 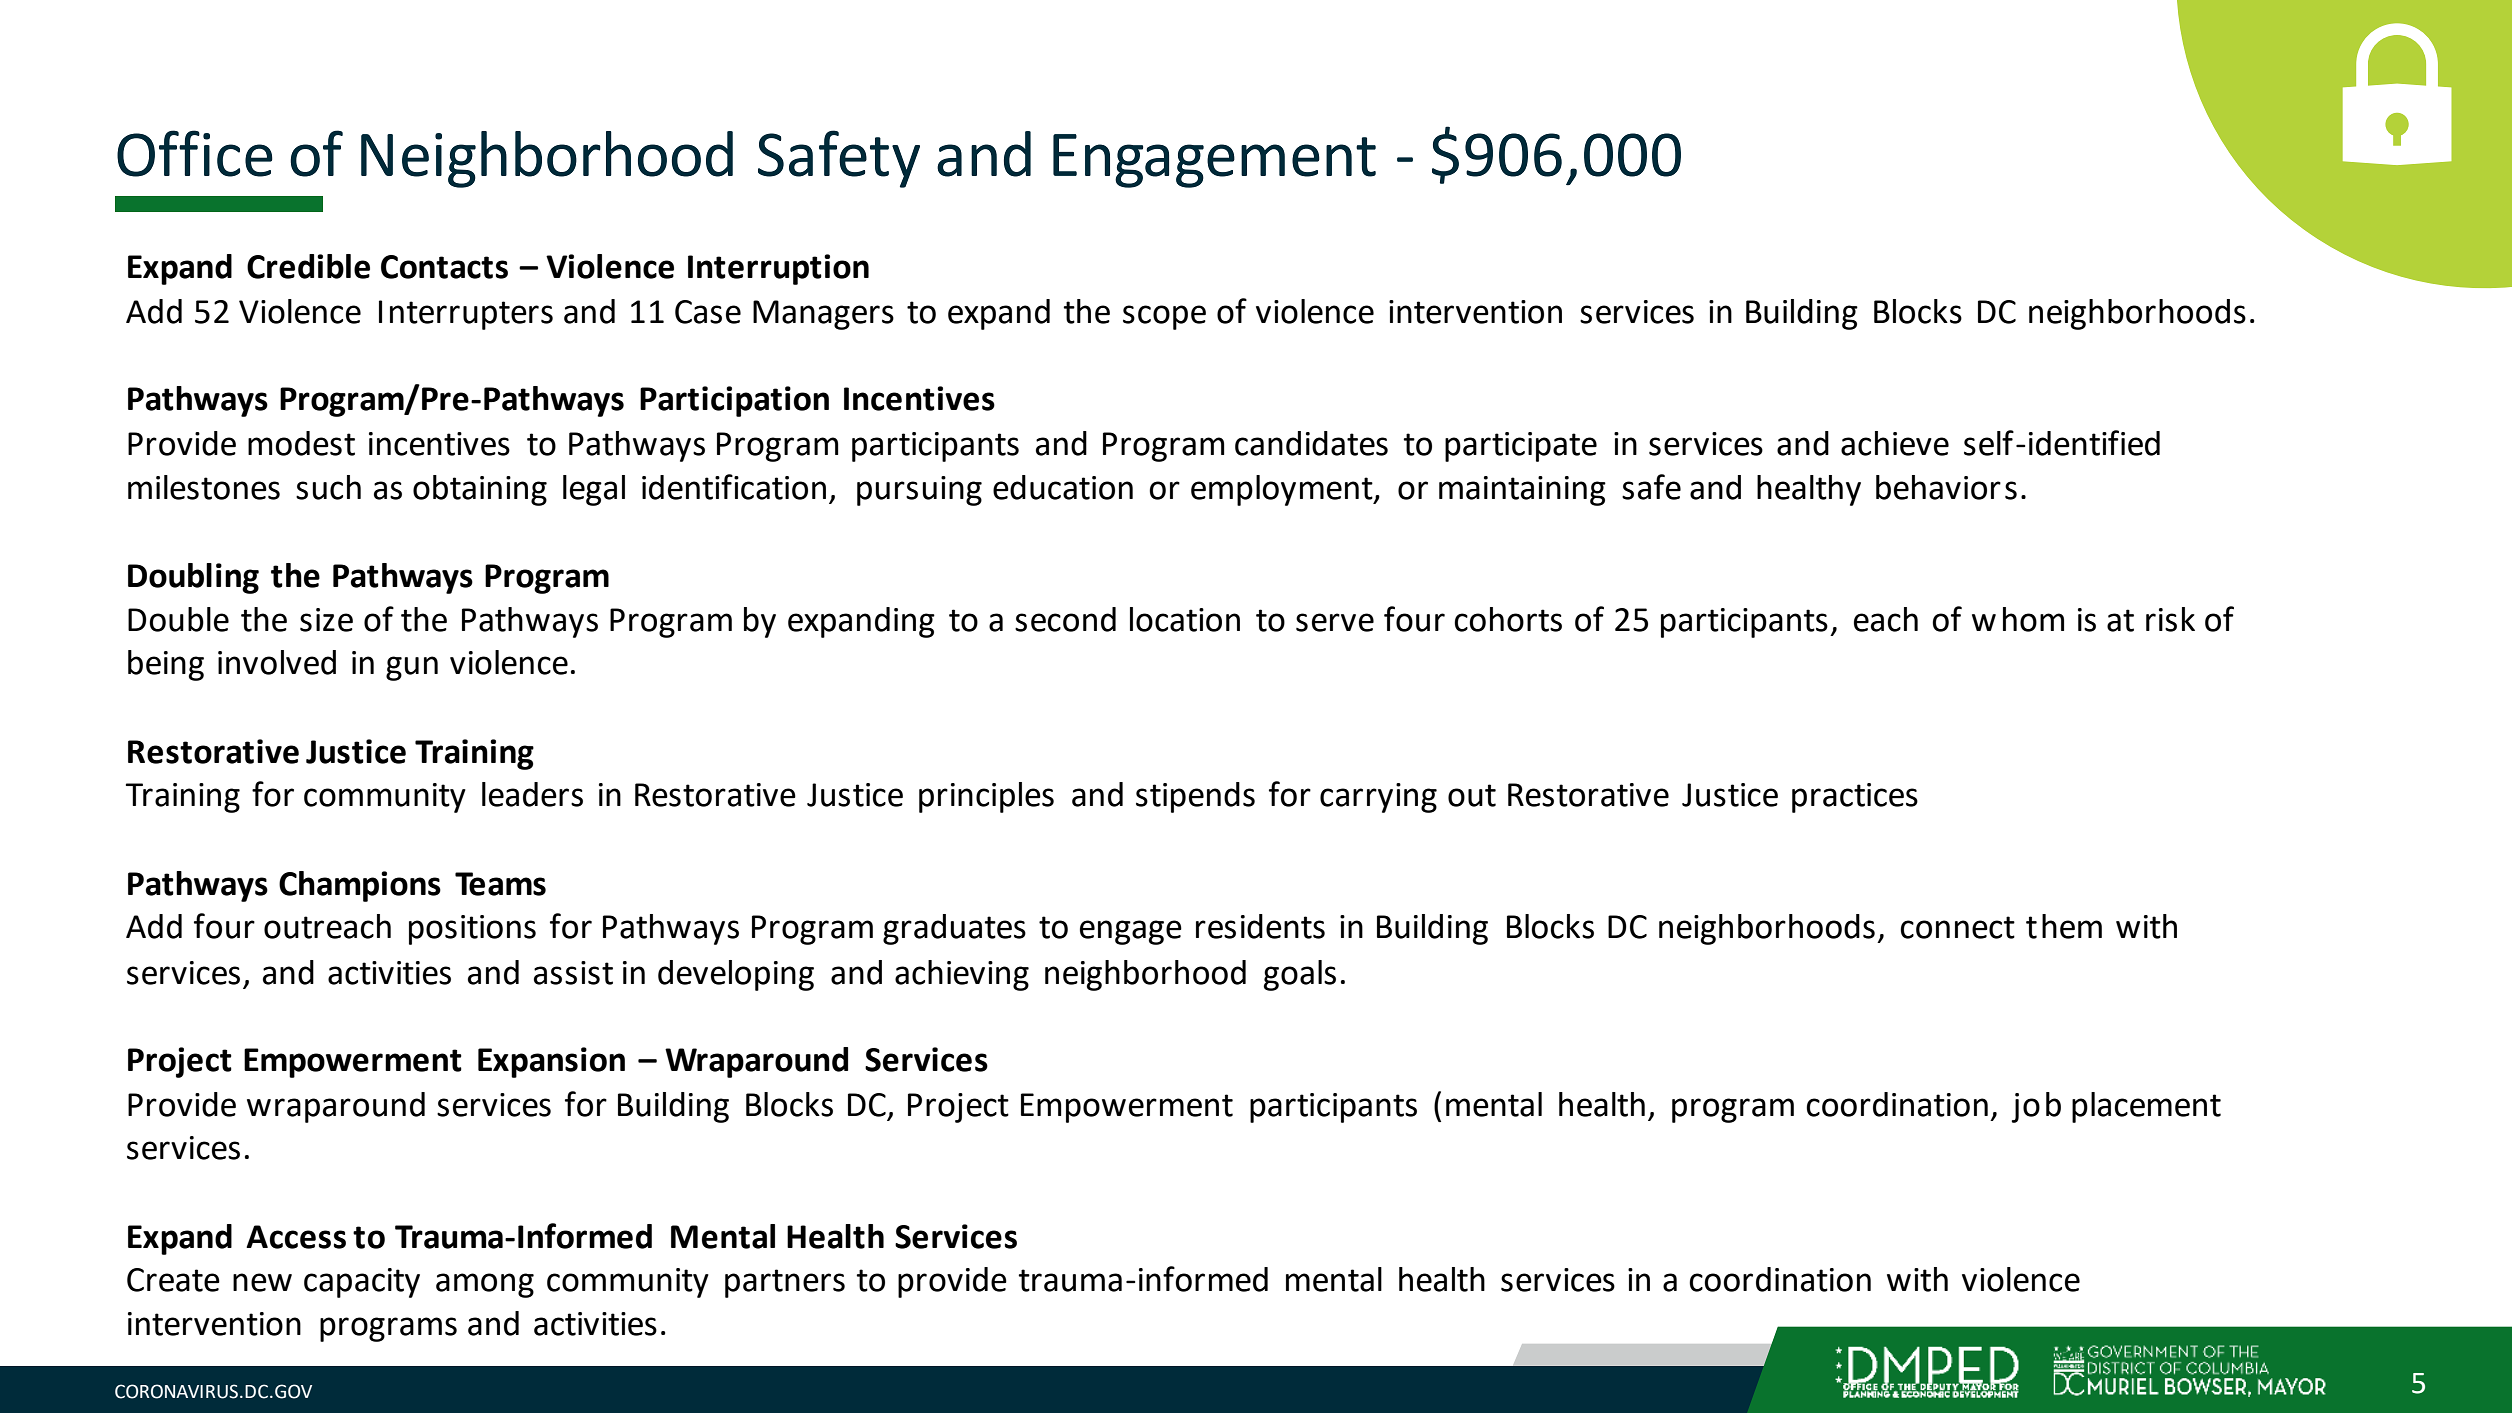 What do you see at coordinates (412, 668) in the screenshot?
I see `gun` at bounding box center [412, 668].
